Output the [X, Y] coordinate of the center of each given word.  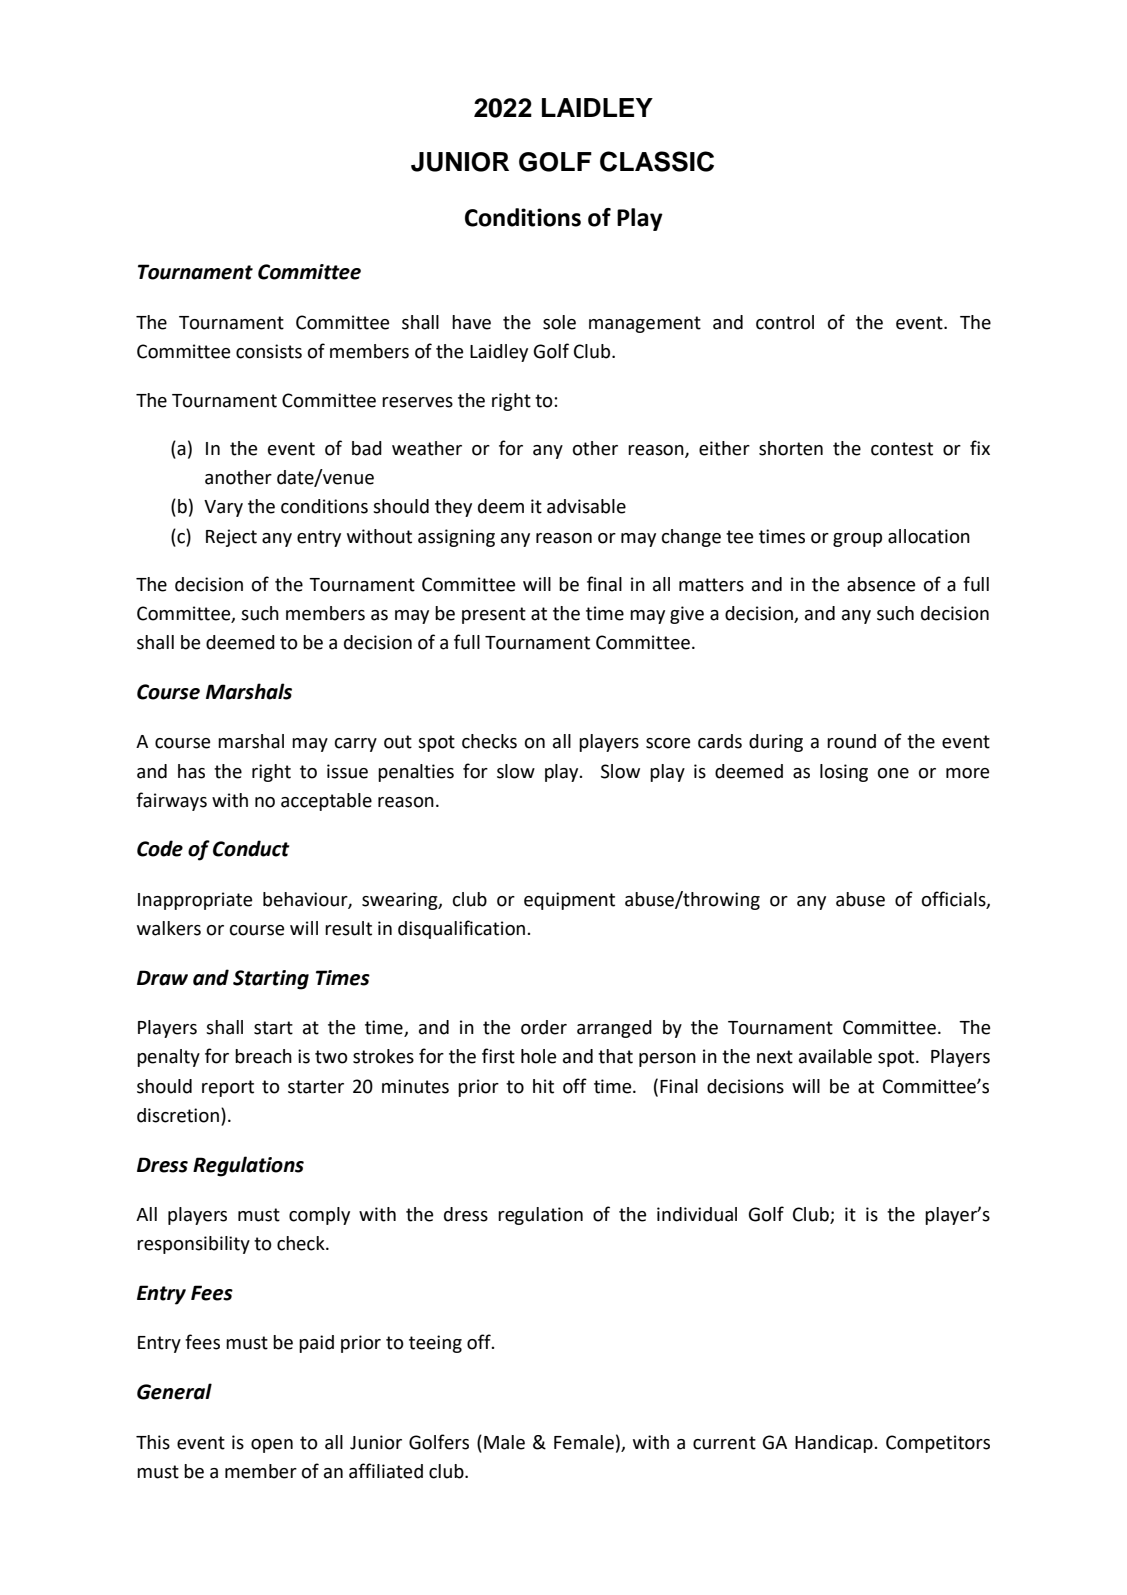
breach [263, 1056]
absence [881, 584]
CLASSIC [657, 161]
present [494, 615]
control [785, 322]
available [835, 1056]
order [544, 1027]
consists [269, 351]
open [272, 1446]
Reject [231, 538]
